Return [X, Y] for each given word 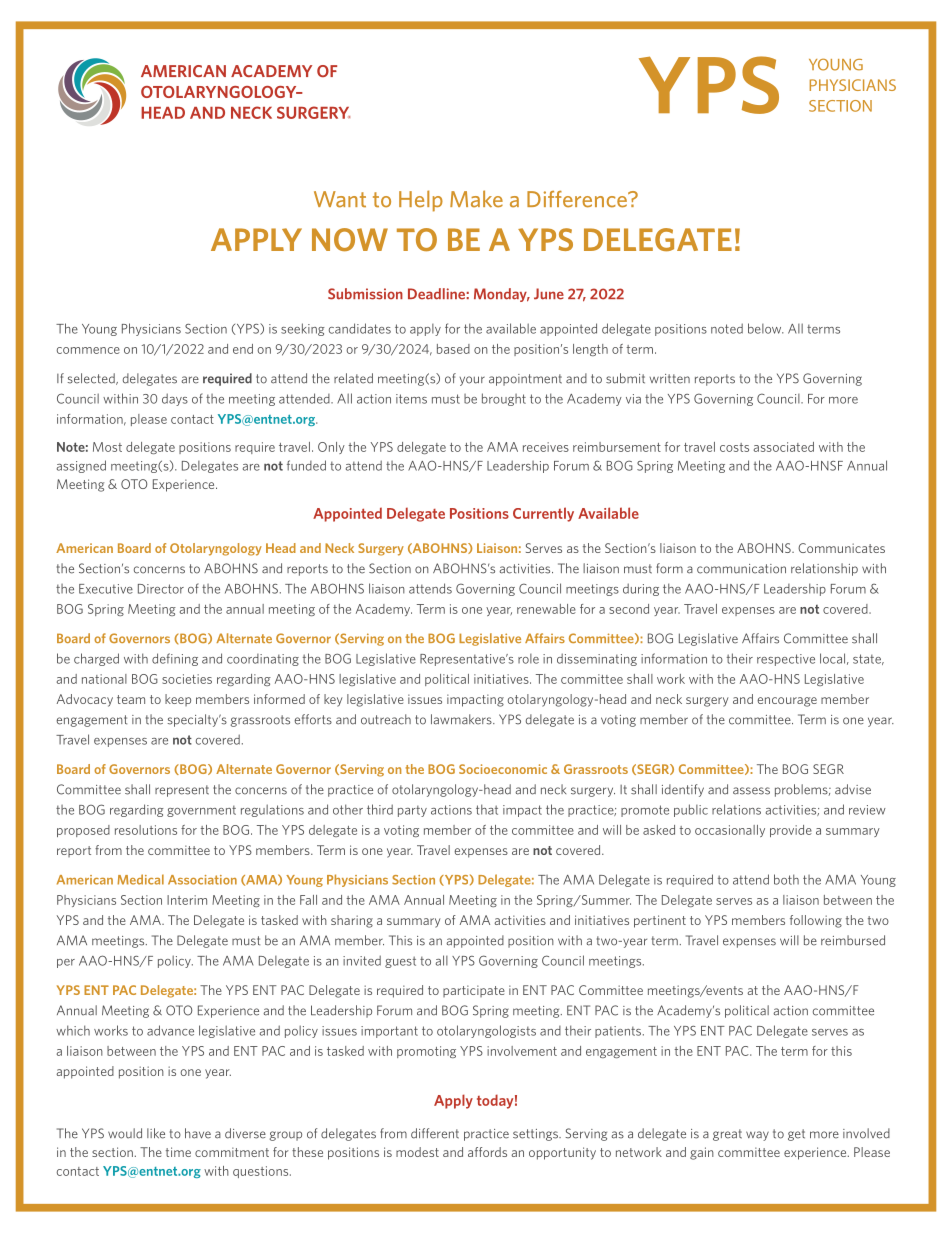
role [528, 659]
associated [784, 447]
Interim [187, 900]
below [766, 328]
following [816, 921]
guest [400, 962]
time [178, 1152]
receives [546, 447]
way [757, 1136]
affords [487, 1152]
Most [107, 447]
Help [421, 201]
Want [340, 199]
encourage [787, 702]
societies [187, 679]
